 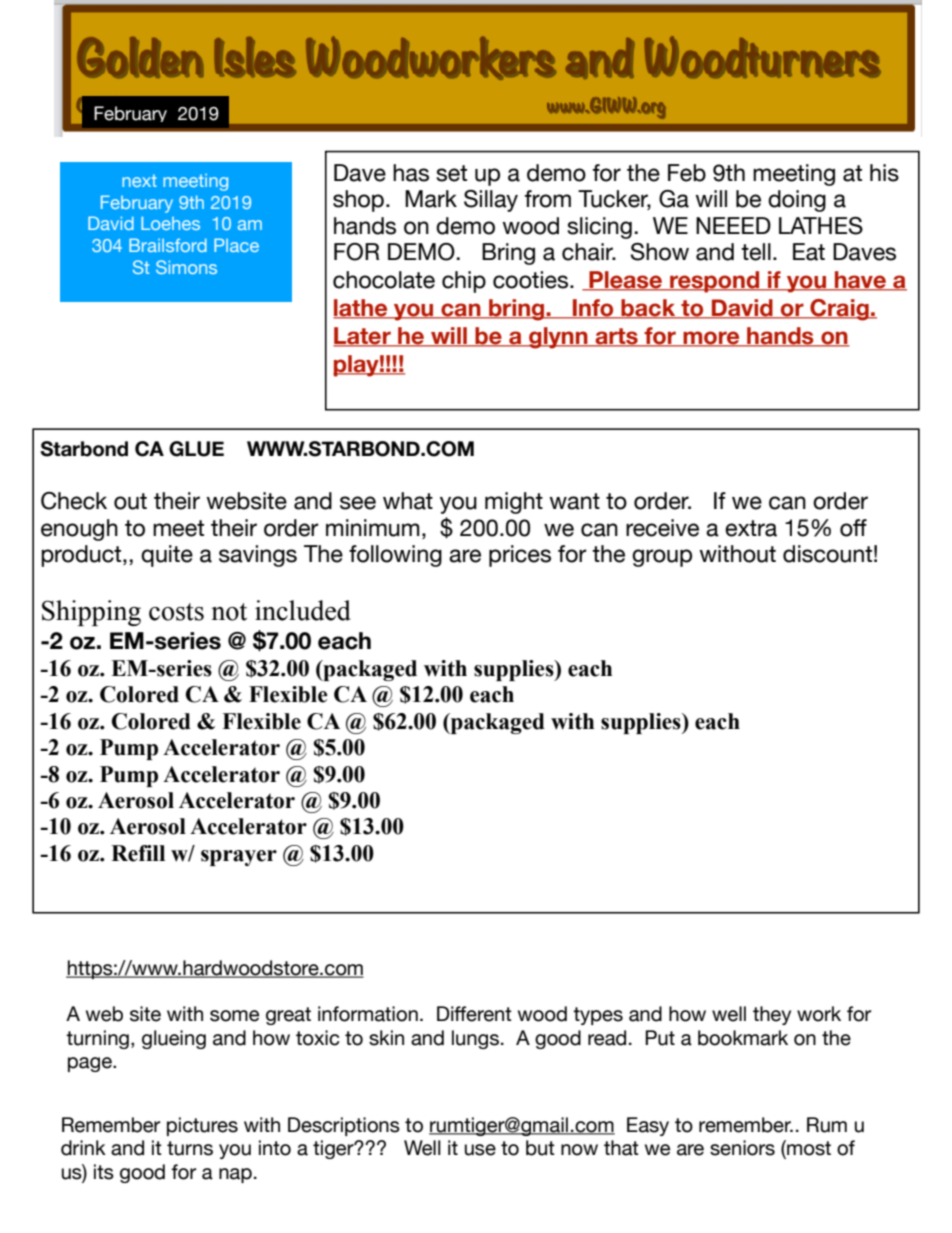 I want to click on costs, so click(x=176, y=612).
